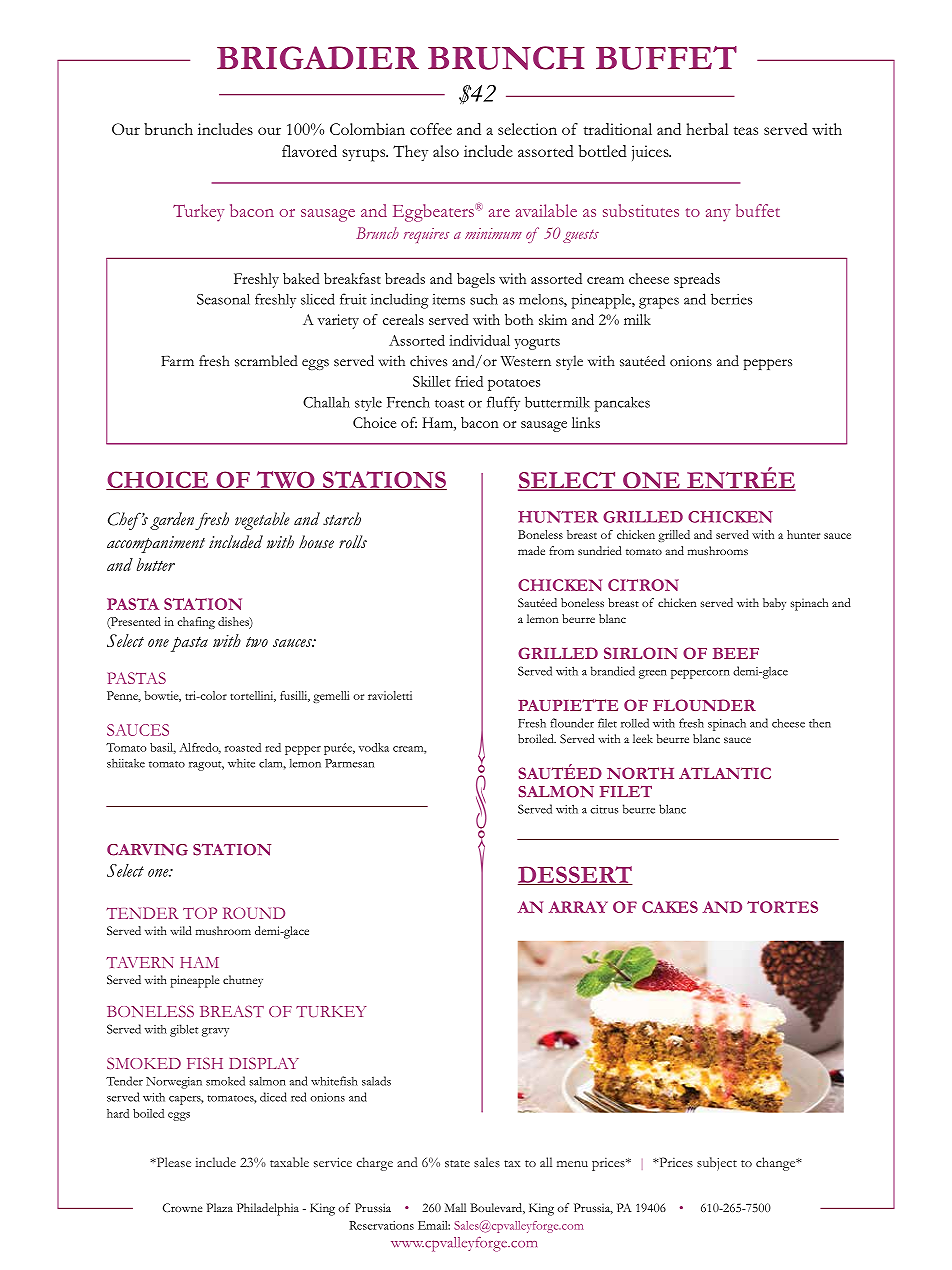 Image resolution: width=952 pixels, height=1270 pixels. Describe the element at coordinates (745, 130) in the document. I see `teas` at that location.
